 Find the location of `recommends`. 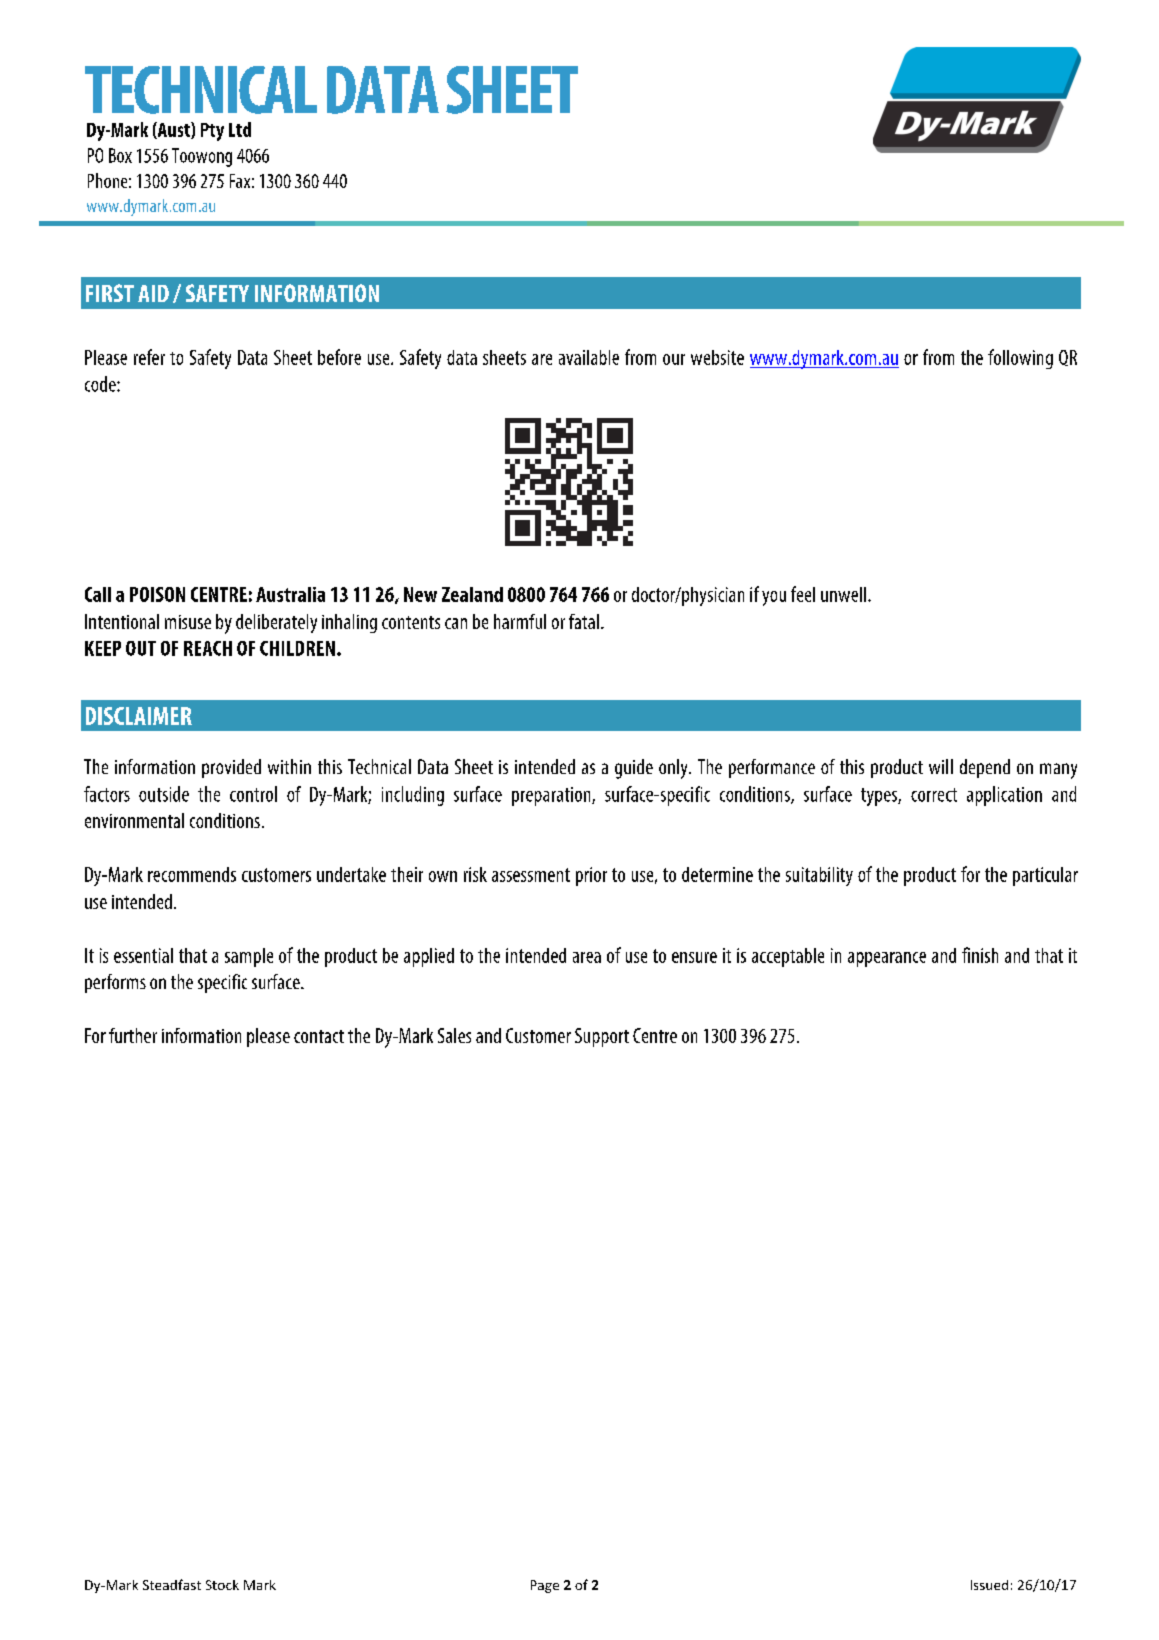

recommends is located at coordinates (192, 874).
